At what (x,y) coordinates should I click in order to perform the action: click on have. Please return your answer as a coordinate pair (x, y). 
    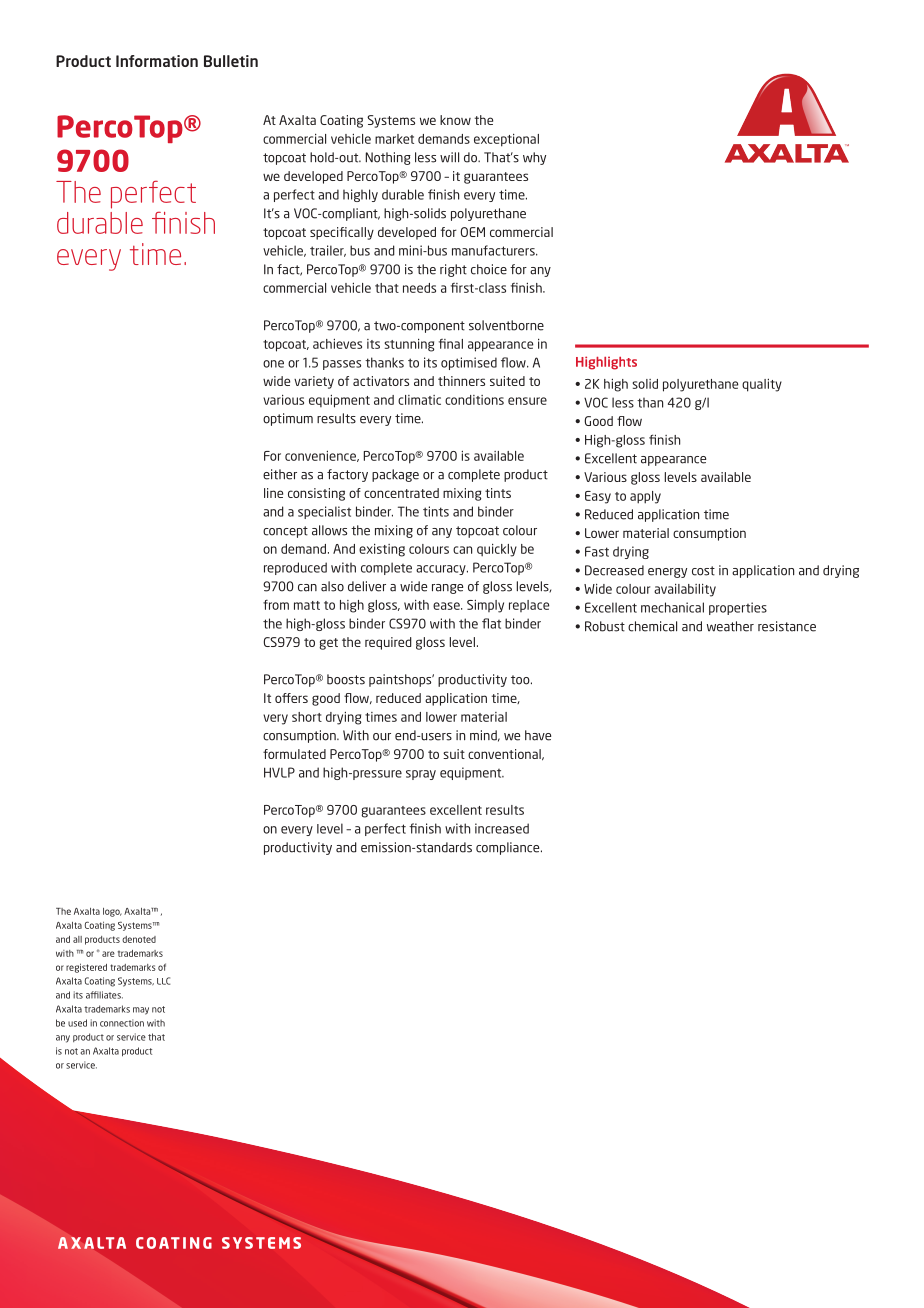
    Looking at the image, I should click on (538, 735).
